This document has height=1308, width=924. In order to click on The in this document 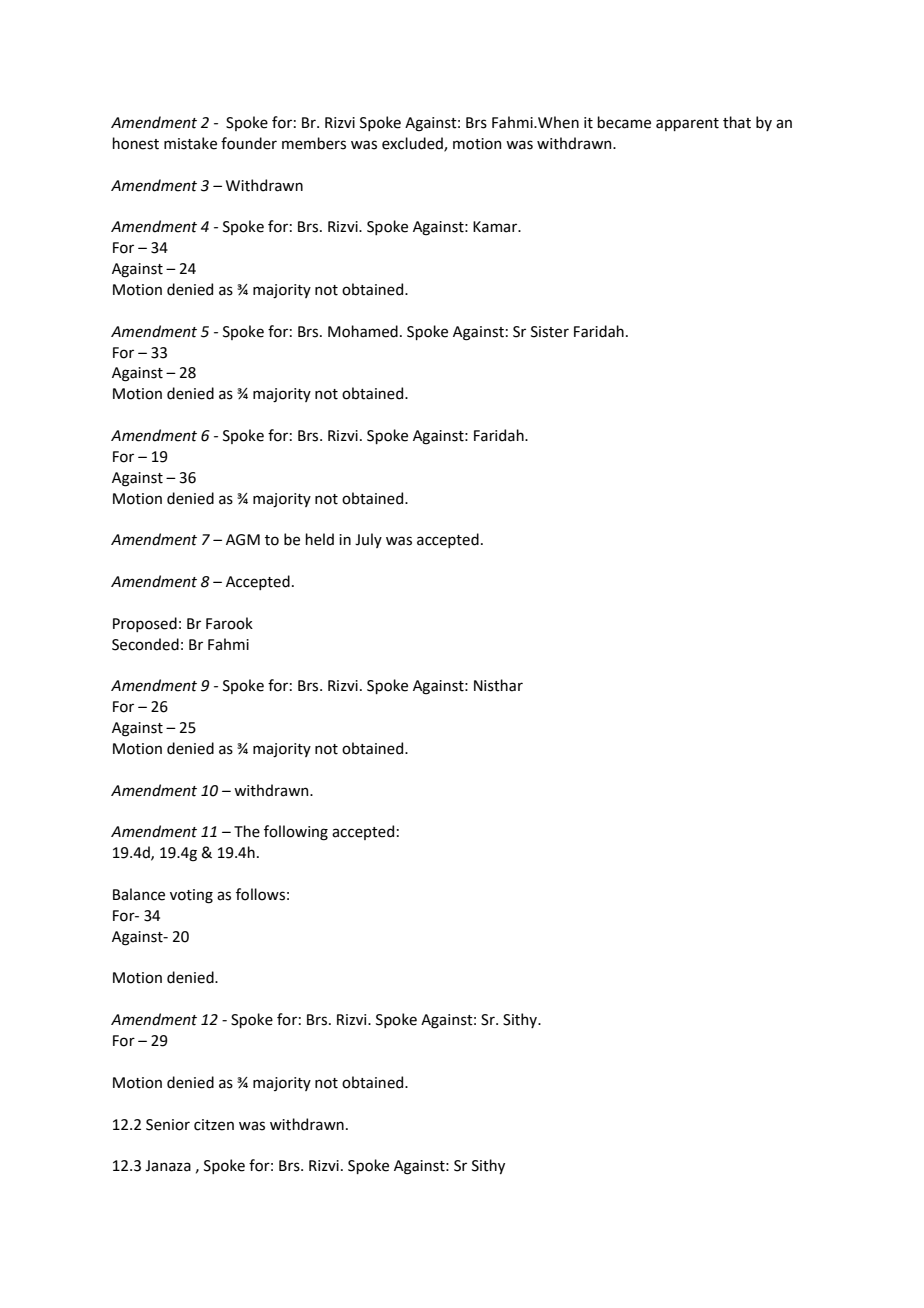, I will do `click(247, 831)`.
